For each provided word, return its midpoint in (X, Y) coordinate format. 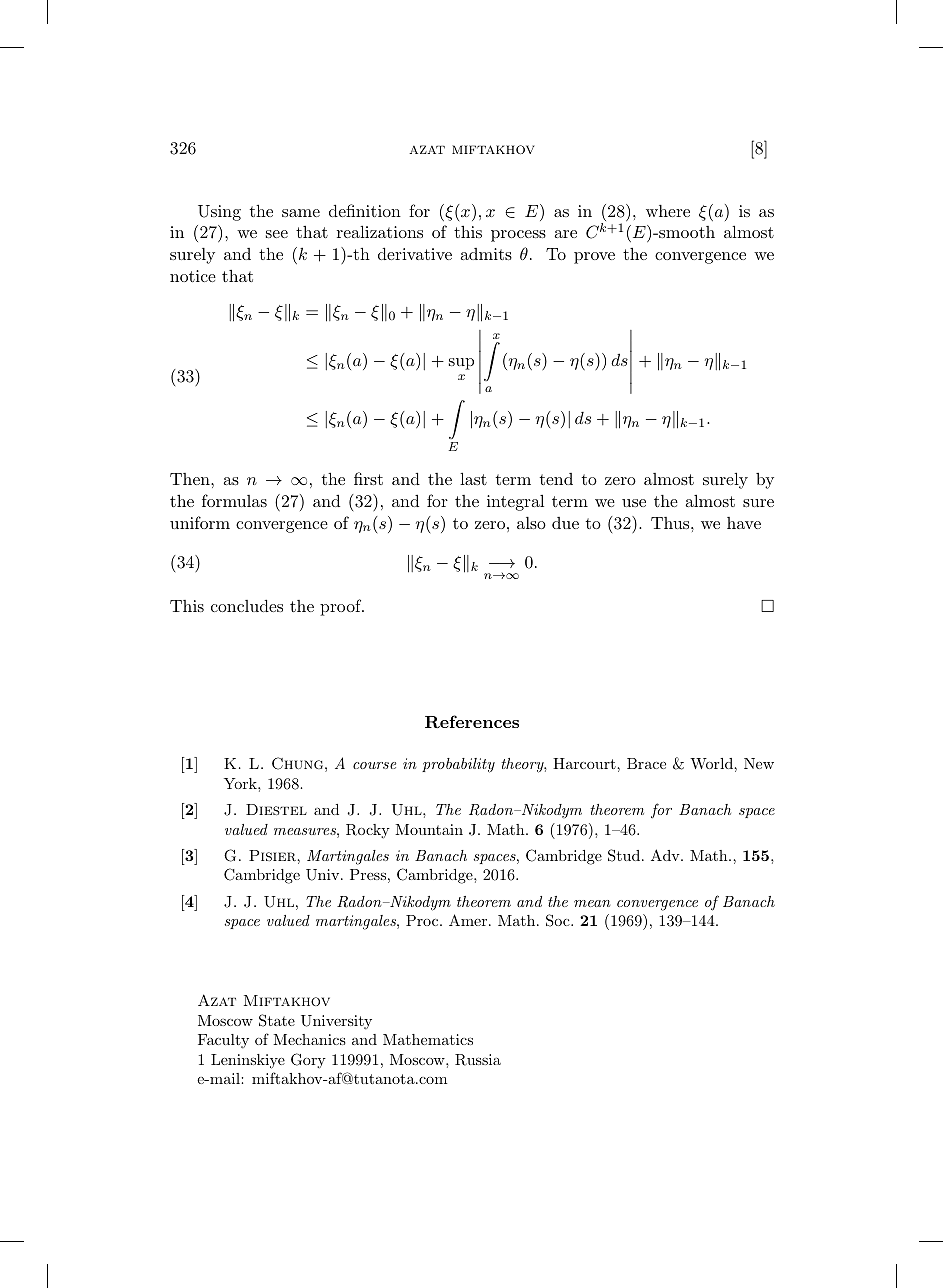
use (634, 503)
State (277, 1020)
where (668, 211)
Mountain (429, 829)
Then (191, 479)
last (473, 478)
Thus (671, 523)
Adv (666, 855)
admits (486, 254)
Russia (478, 1060)
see (277, 234)
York (241, 783)
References (472, 721)
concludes (247, 605)
